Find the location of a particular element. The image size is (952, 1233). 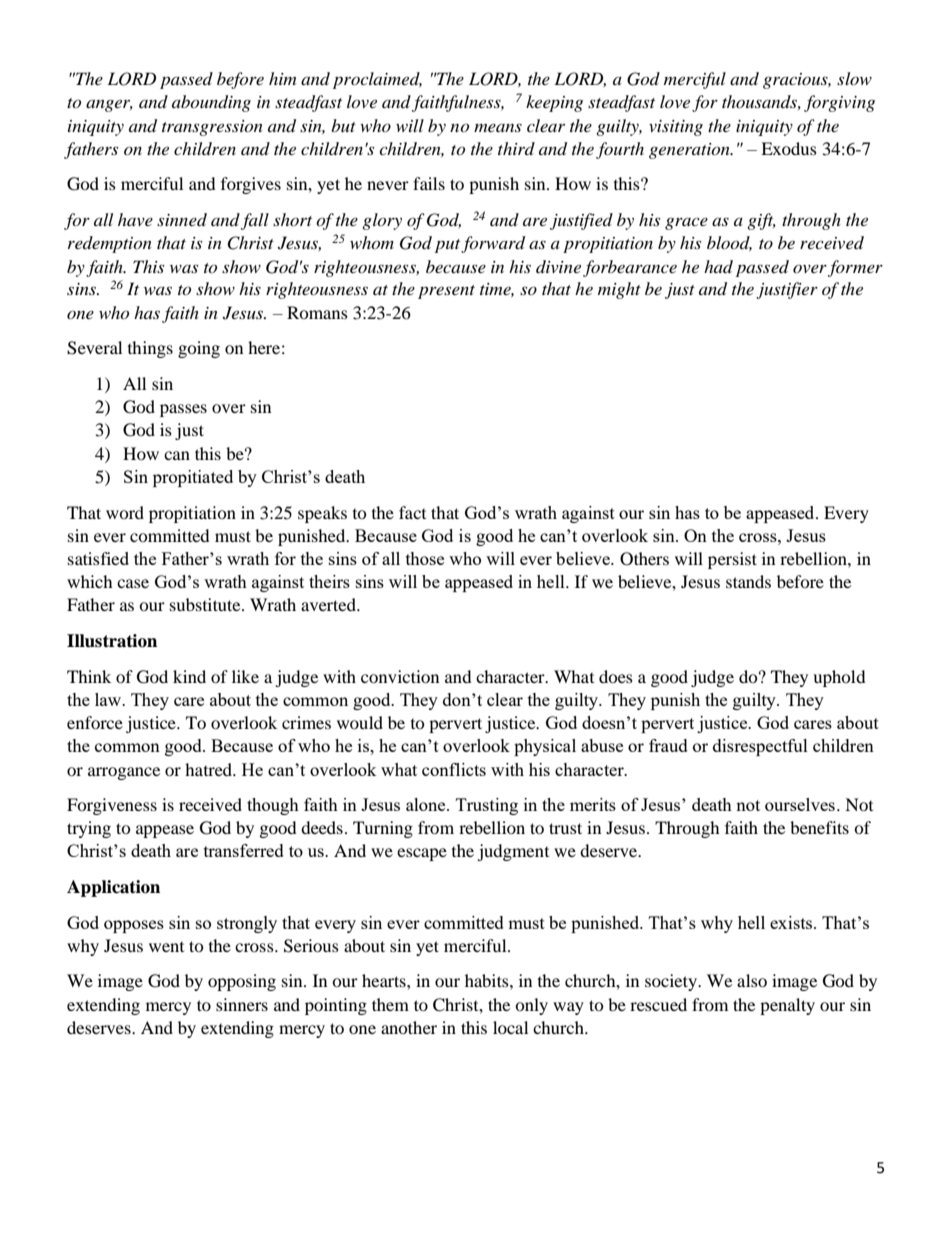

abounding is located at coordinates (211, 103).
